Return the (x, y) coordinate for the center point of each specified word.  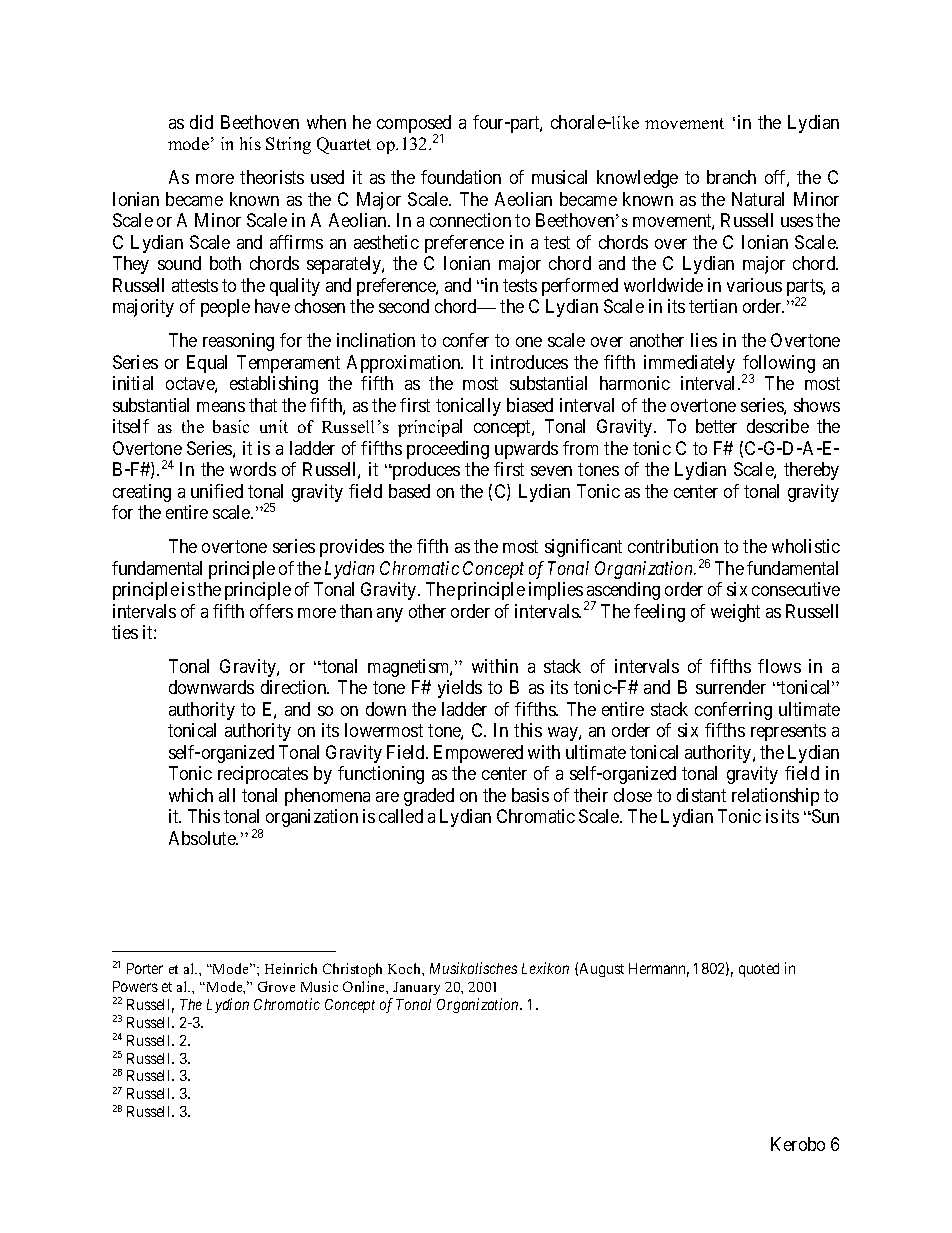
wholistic (806, 546)
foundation (461, 177)
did (201, 122)
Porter (145, 968)
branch (731, 177)
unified (217, 491)
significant (583, 548)
